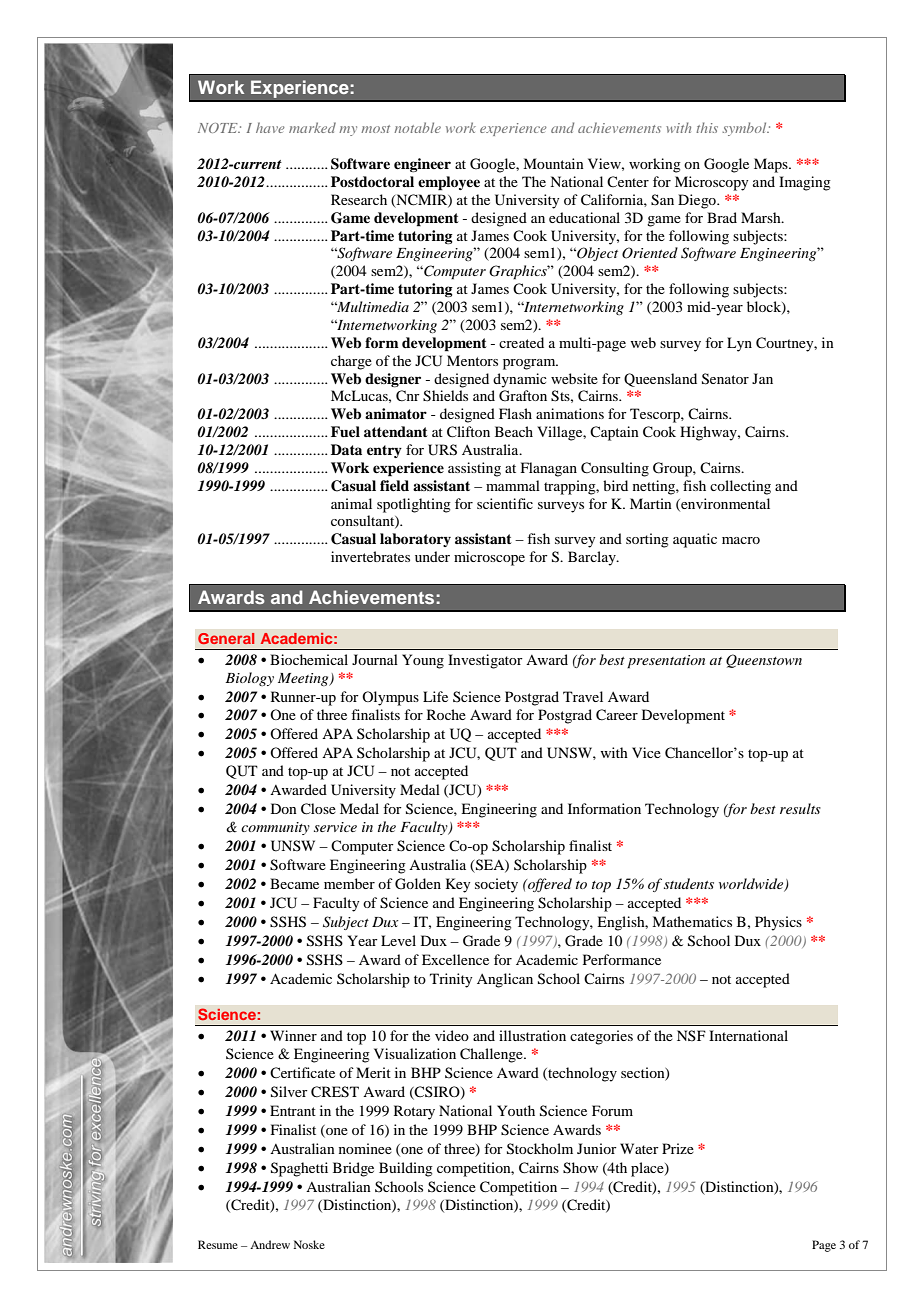 Image resolution: width=924 pixels, height=1308 pixels. I want to click on Queenstown, so click(764, 661).
